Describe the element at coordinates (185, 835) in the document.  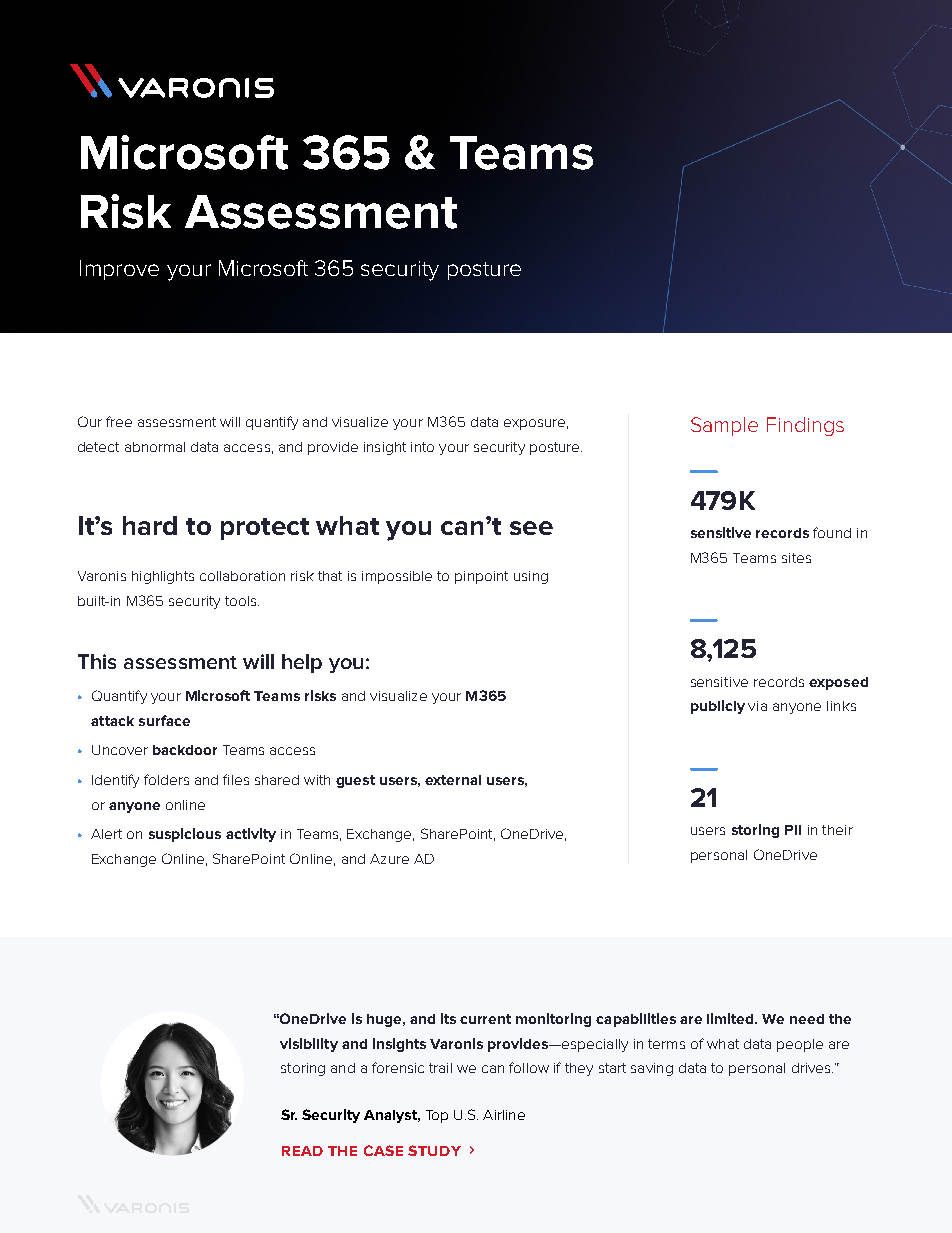
I see `suspicious` at that location.
